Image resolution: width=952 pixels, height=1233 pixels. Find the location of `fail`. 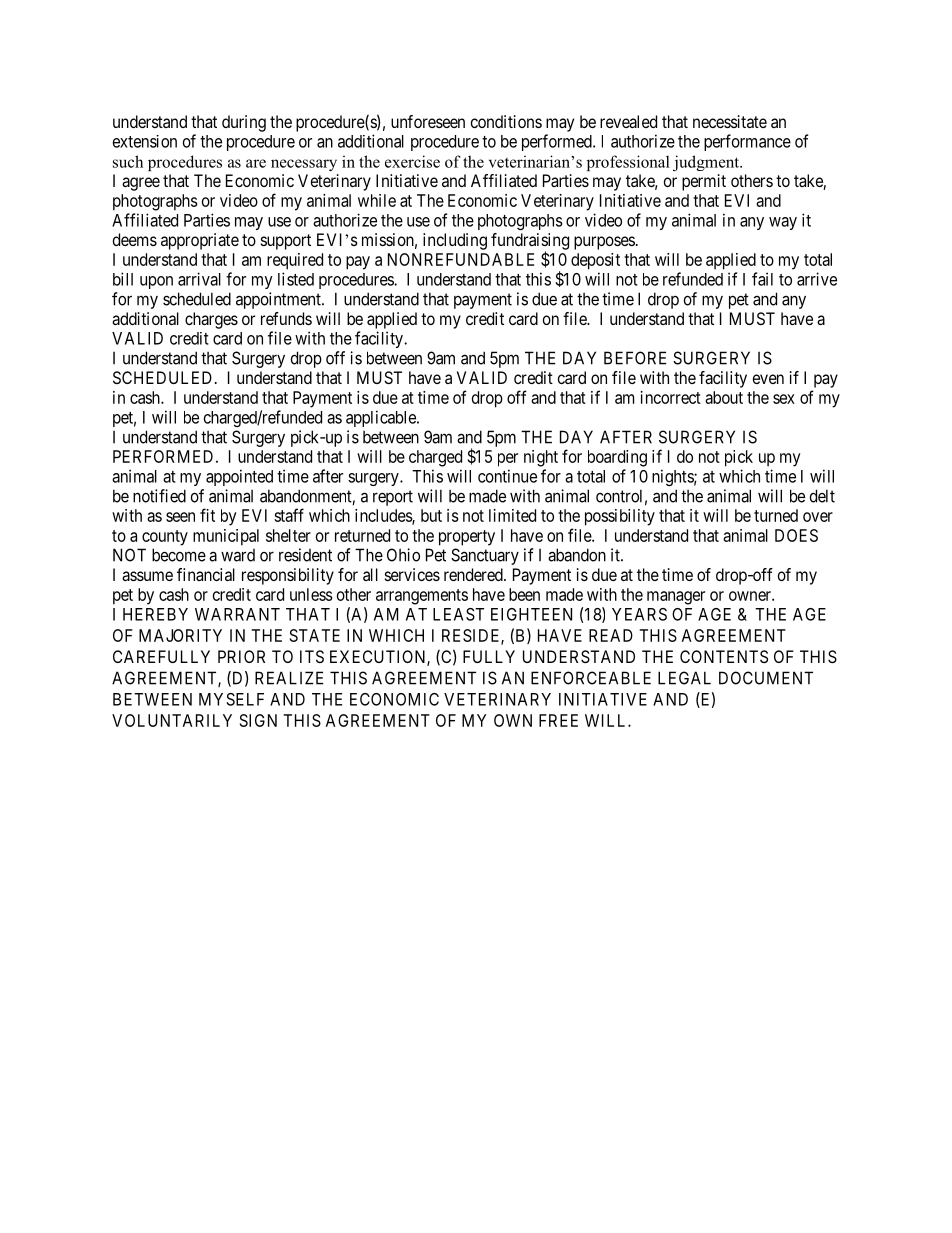

fail is located at coordinates (762, 279).
